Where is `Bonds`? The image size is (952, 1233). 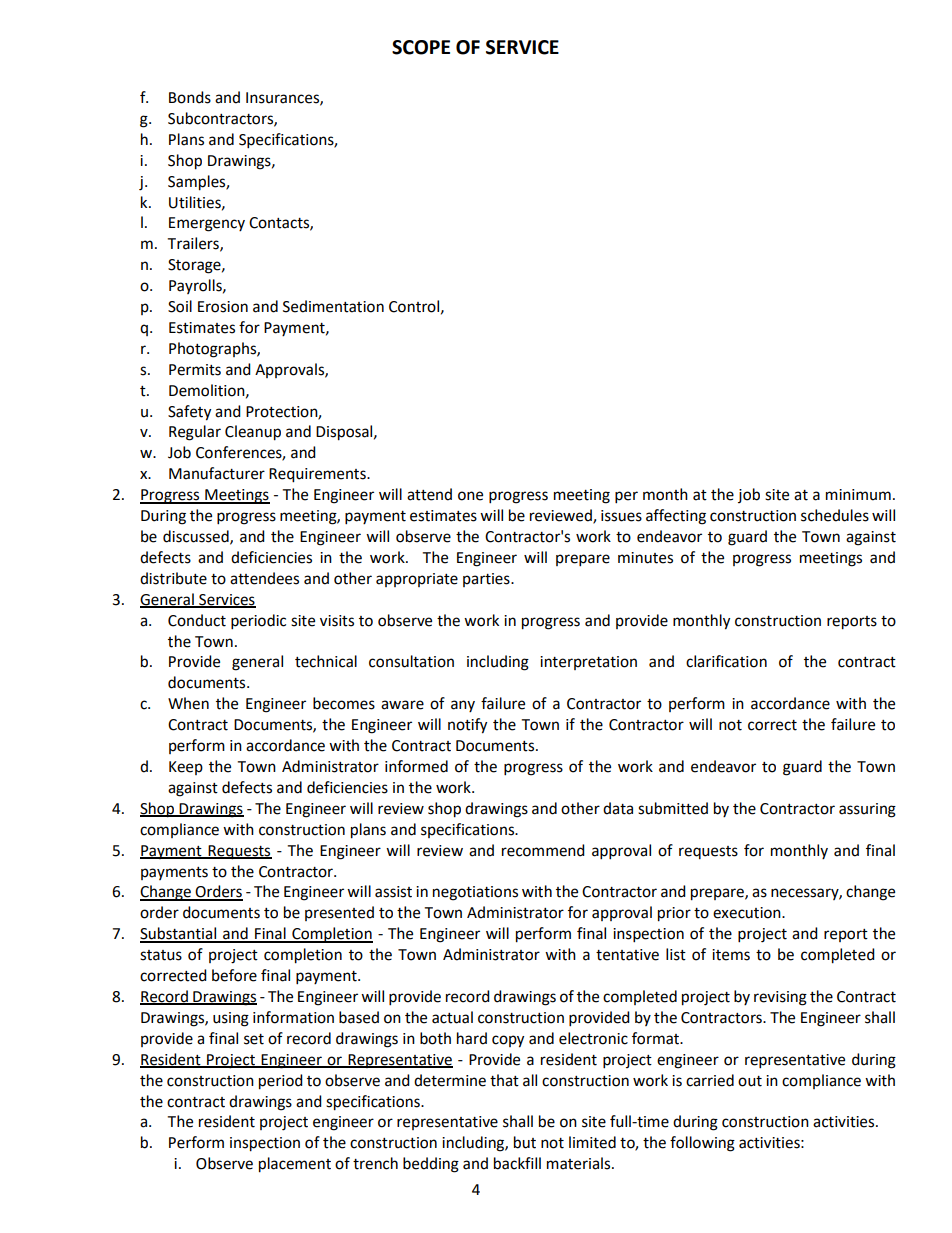 Bonds is located at coordinates (190, 97).
